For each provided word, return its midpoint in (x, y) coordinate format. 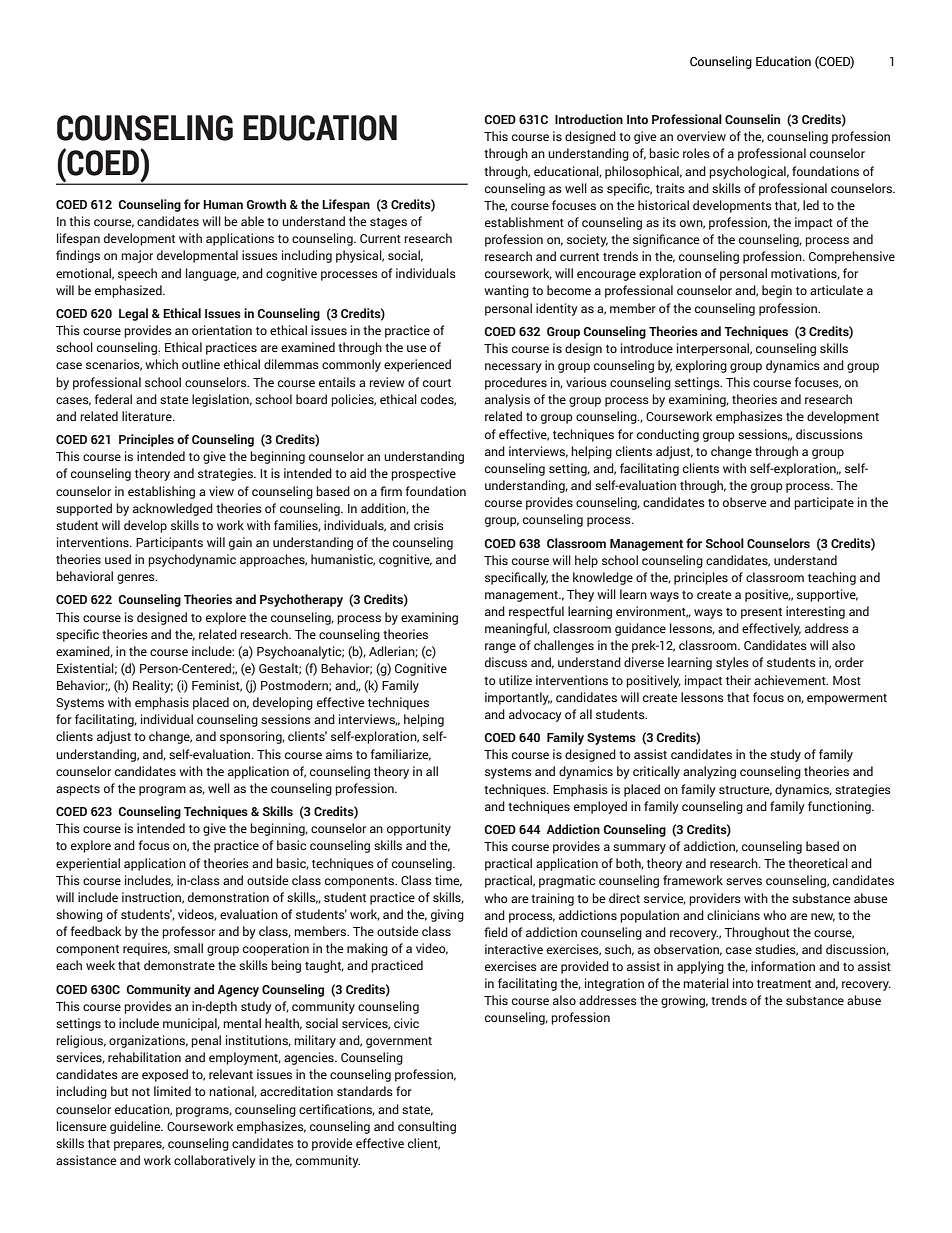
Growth (266, 204)
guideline (136, 1127)
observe (745, 502)
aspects (78, 790)
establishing (161, 492)
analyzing (709, 772)
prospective (423, 474)
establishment (524, 222)
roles (696, 153)
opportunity (419, 829)
